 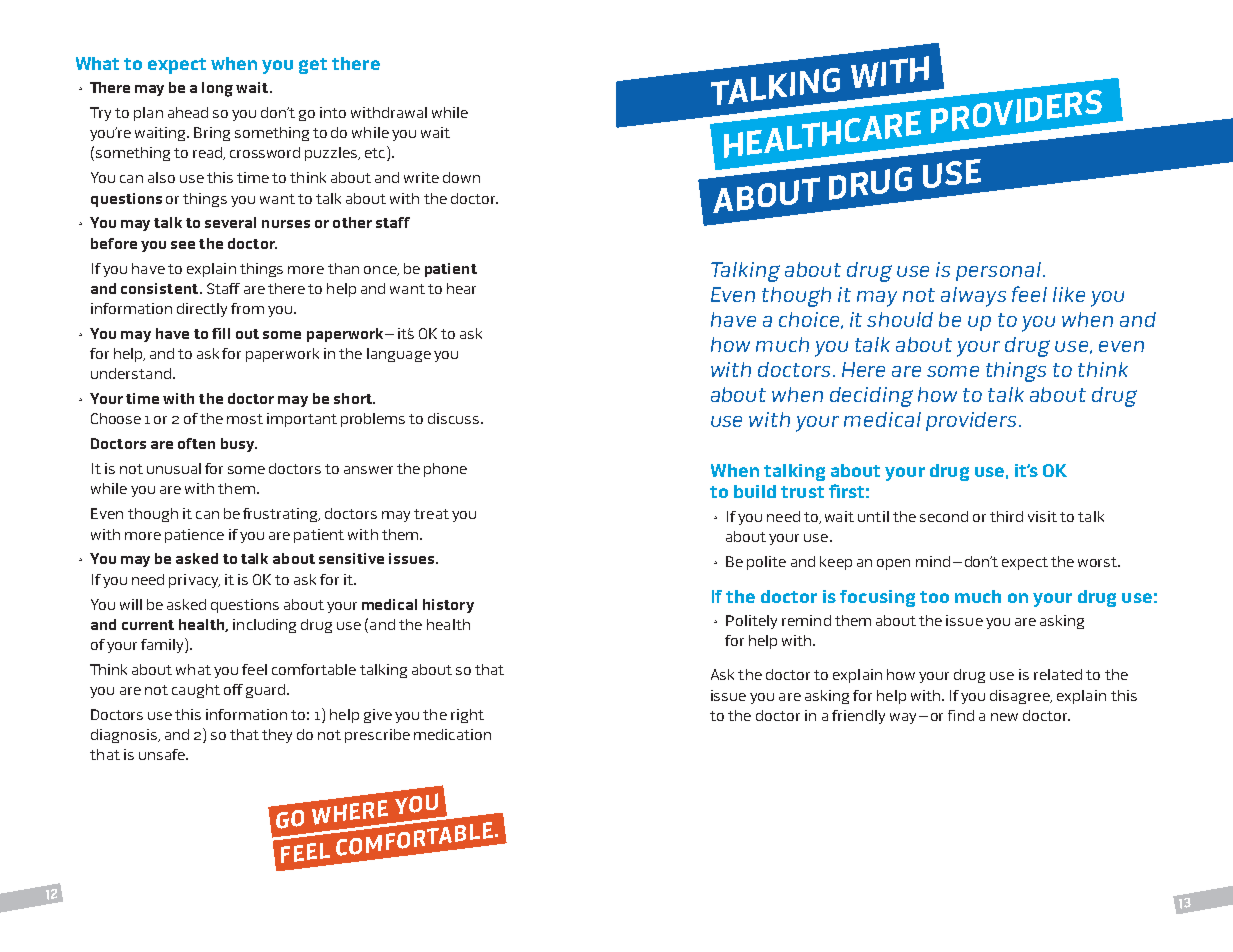 What do you see at coordinates (245, 419) in the screenshot?
I see `most` at bounding box center [245, 419].
